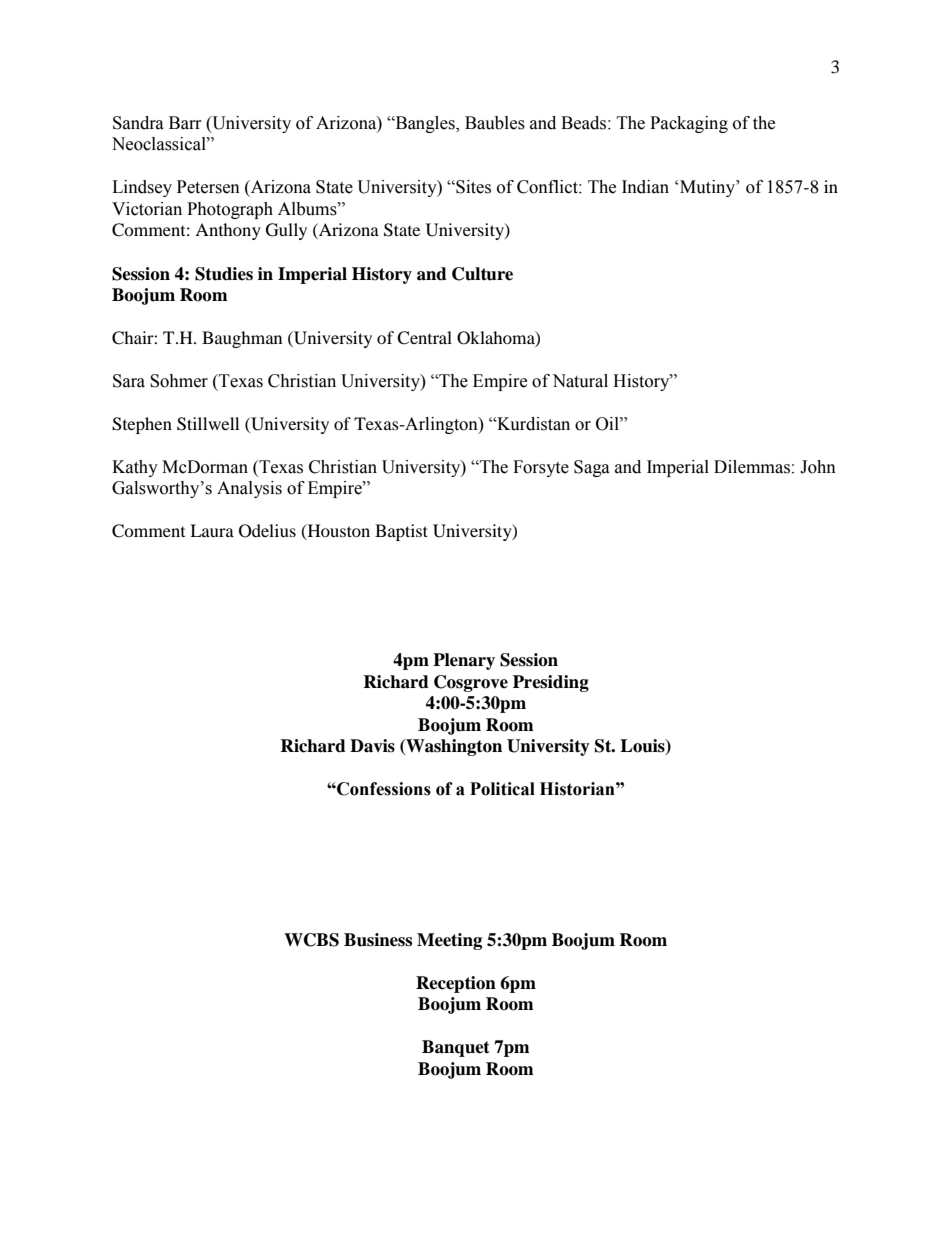 Image resolution: width=952 pixels, height=1233 pixels. What do you see at coordinates (689, 124) in the page?
I see `Packaging` at bounding box center [689, 124].
